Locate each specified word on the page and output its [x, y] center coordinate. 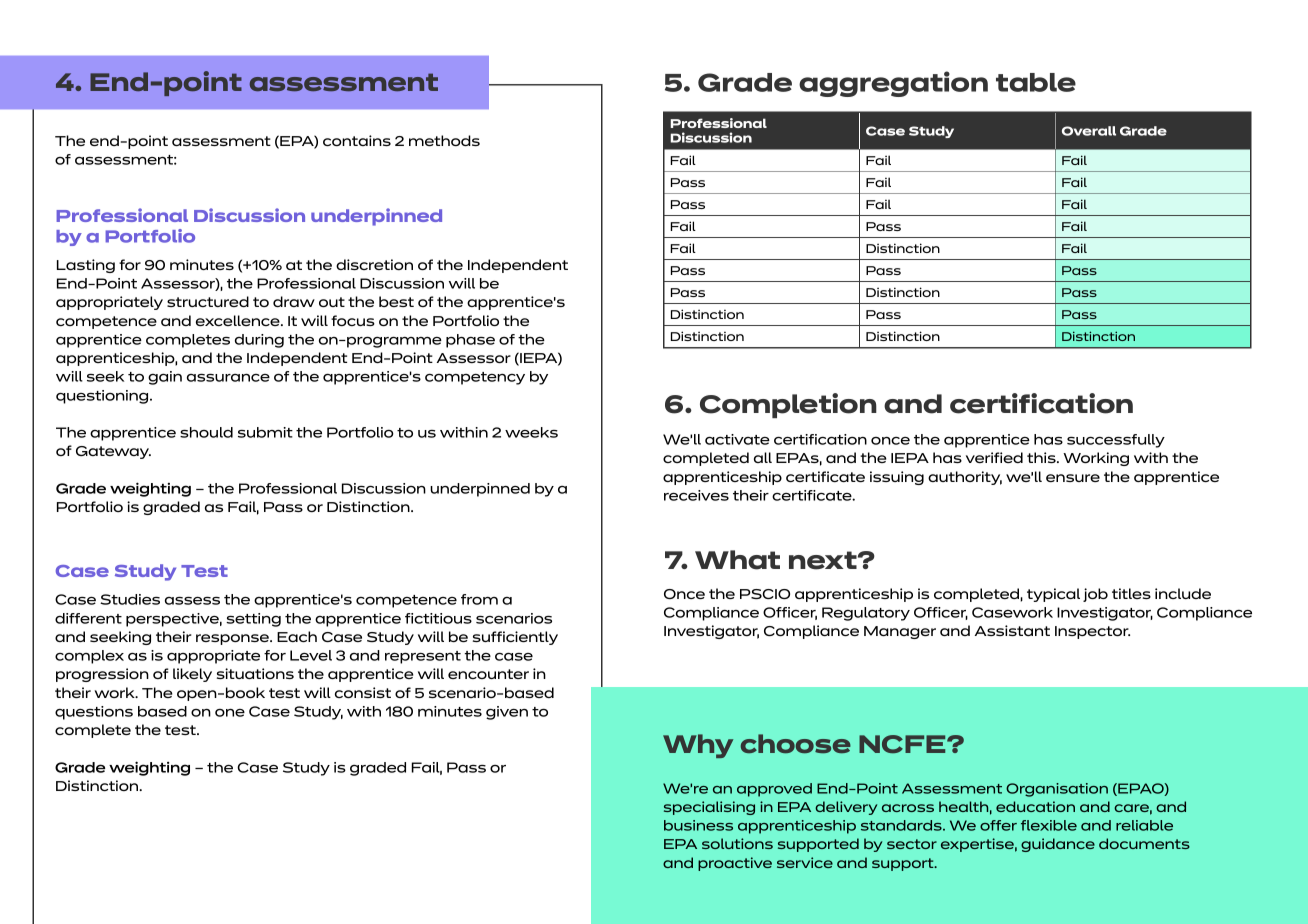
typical [1053, 595]
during [259, 341]
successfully [1116, 441]
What [737, 560]
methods [444, 140]
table [1036, 82]
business [698, 825]
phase [470, 341]
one [230, 713]
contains [357, 140]
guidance [1058, 845]
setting [253, 620]
